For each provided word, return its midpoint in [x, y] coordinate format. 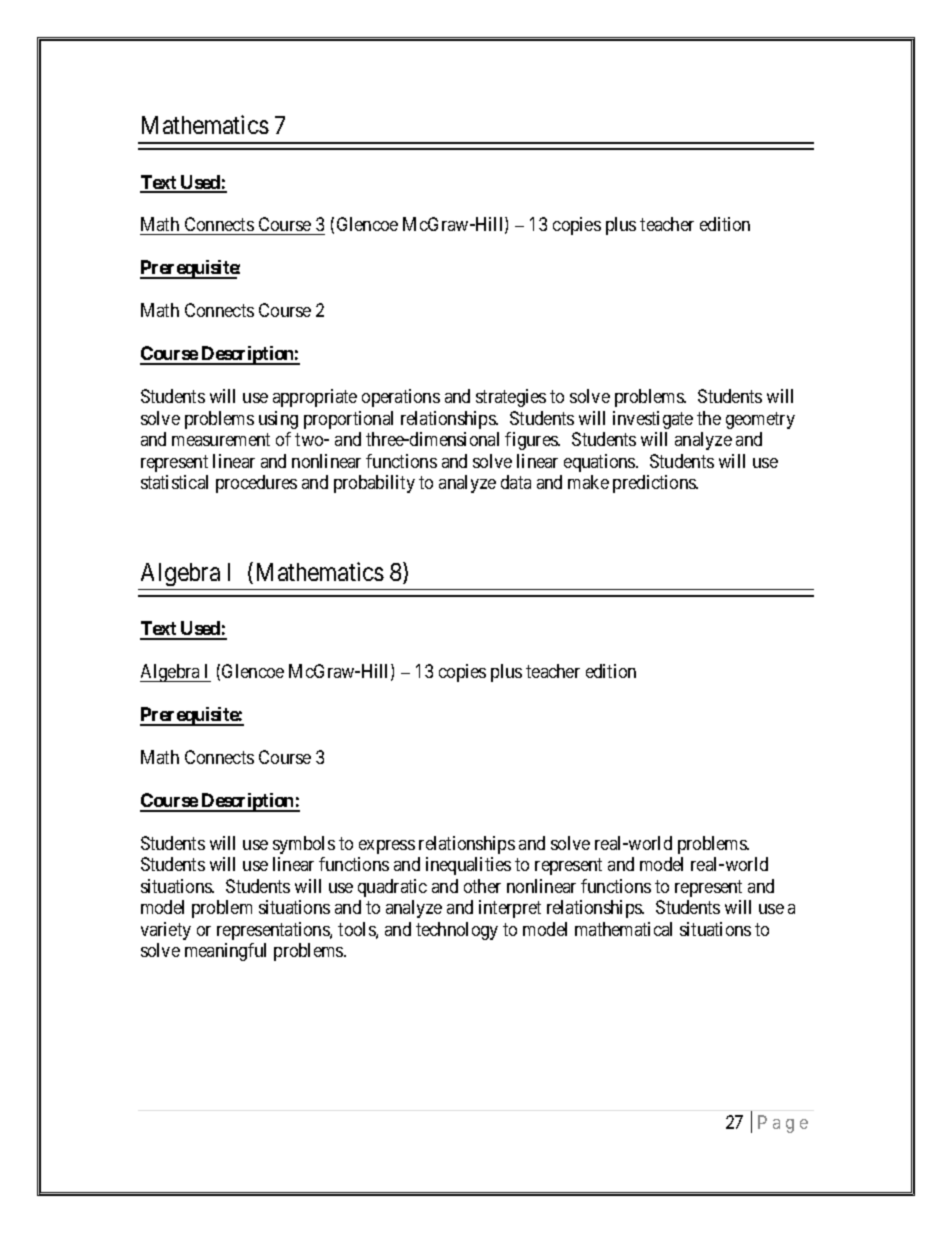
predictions [655, 484]
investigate [653, 420]
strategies [511, 398]
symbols [304, 845]
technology [457, 931]
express [387, 847]
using [278, 420]
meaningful [225, 952]
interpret [510, 909]
